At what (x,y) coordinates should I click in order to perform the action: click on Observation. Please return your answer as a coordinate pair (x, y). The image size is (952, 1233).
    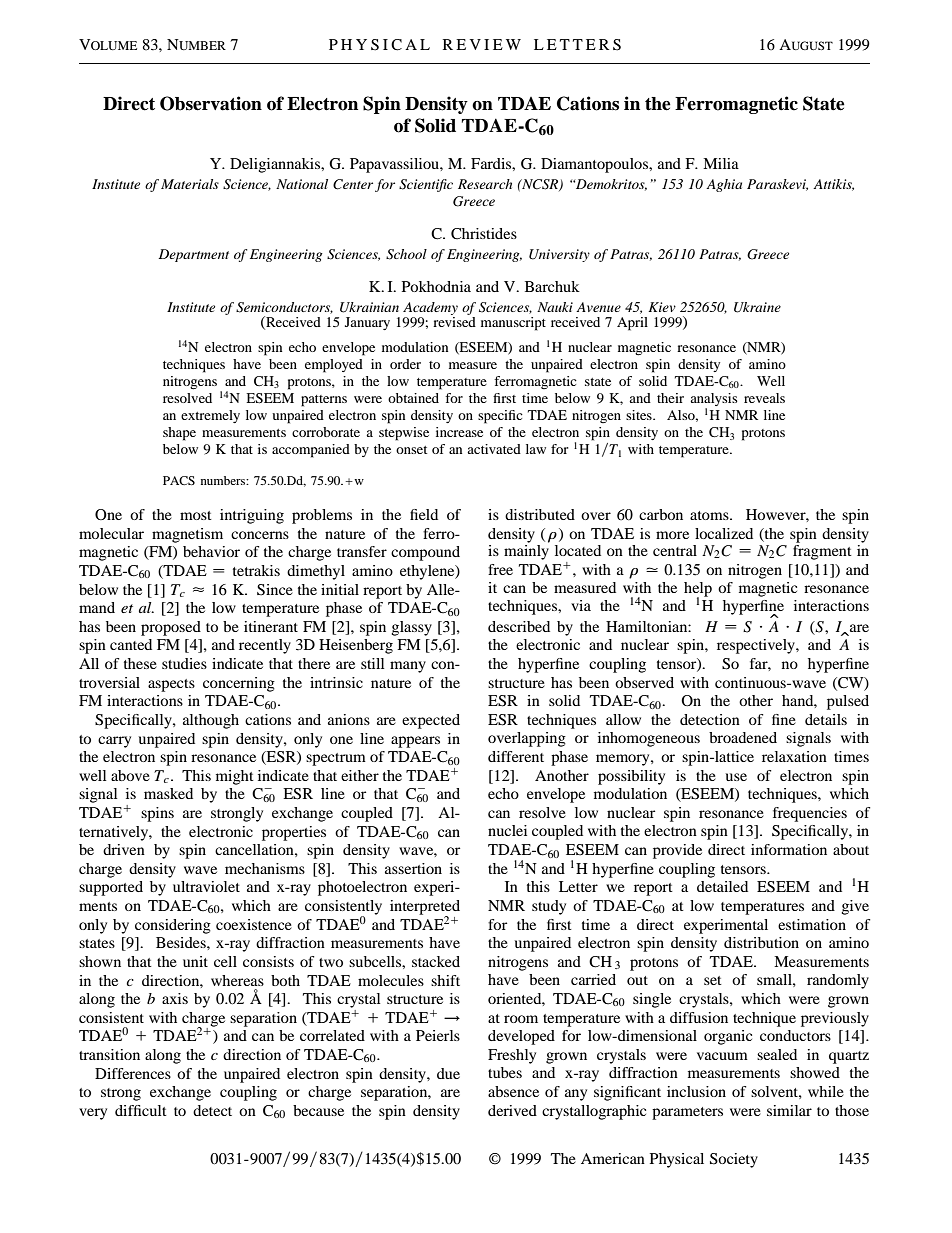
    Looking at the image, I should click on (211, 103).
